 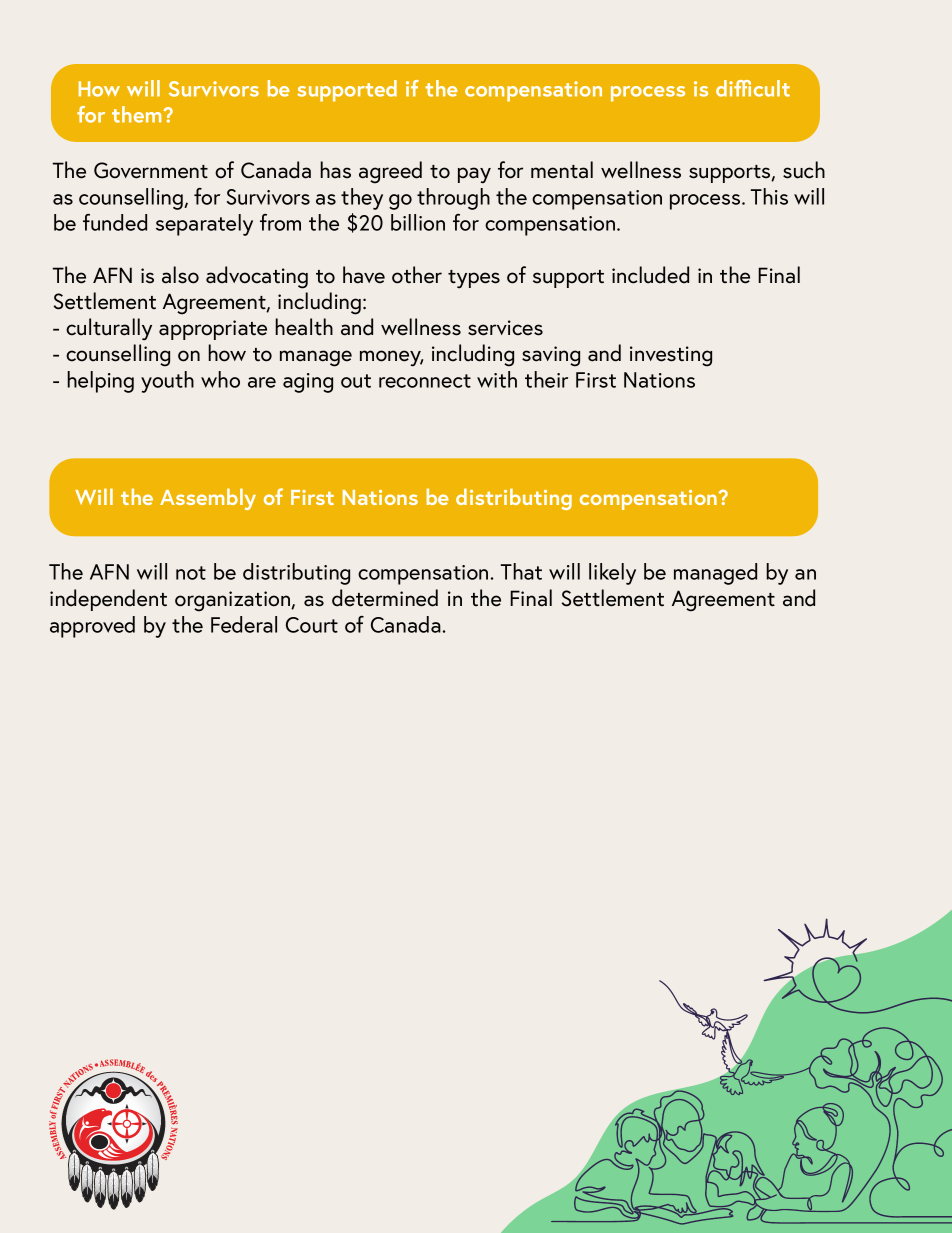 I want to click on appropriate, so click(x=213, y=330).
